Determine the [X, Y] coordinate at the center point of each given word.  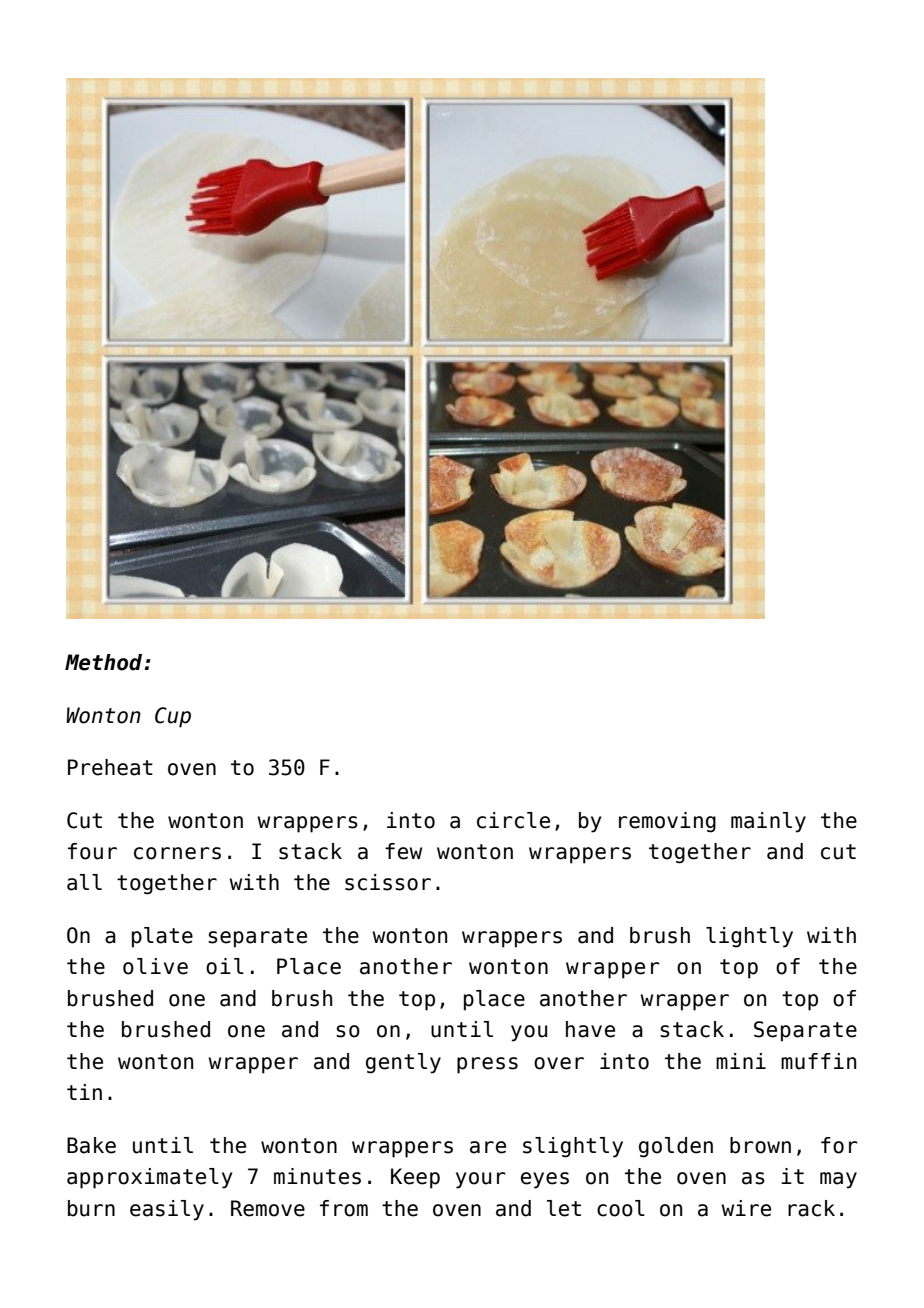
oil [225, 966]
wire [746, 1208]
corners [177, 853]
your [481, 1180]
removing [667, 822]
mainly [768, 822]
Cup [173, 717]
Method [105, 662]
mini [741, 1061]
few [403, 851]
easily [167, 1210]
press [487, 1065]
